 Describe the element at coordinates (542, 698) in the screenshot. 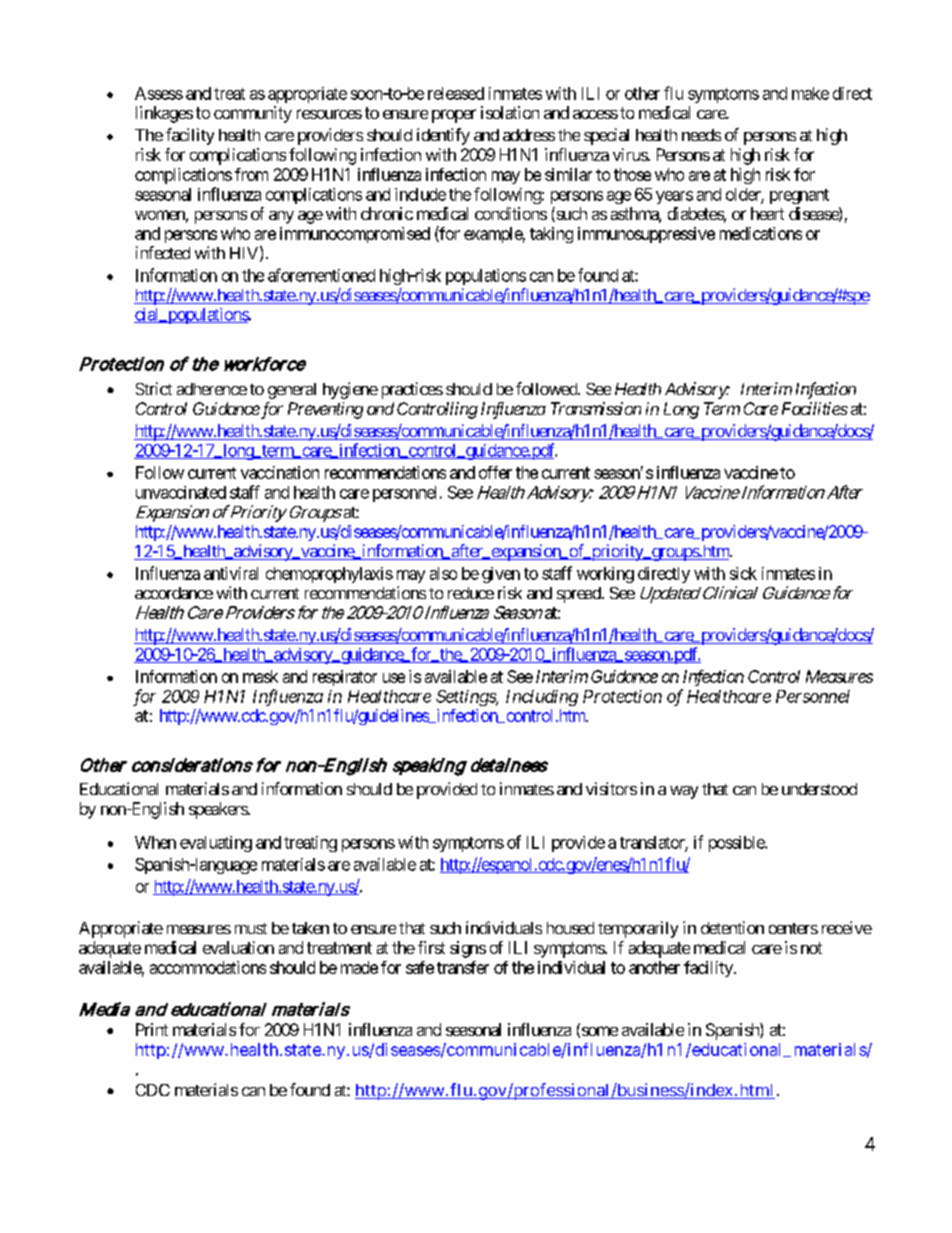

I see `Including` at that location.
